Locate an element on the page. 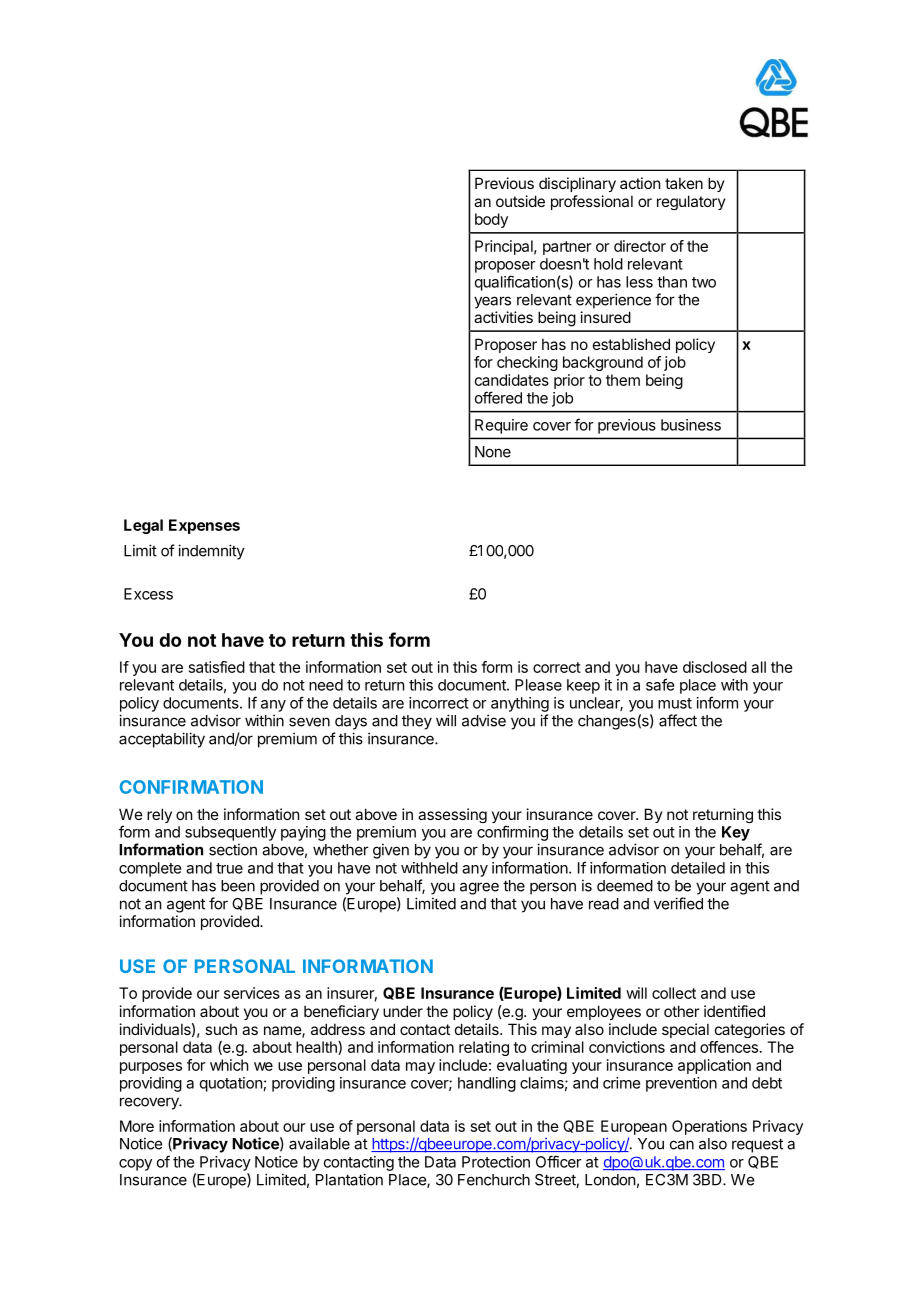 This image has width=924, height=1308. body is located at coordinates (491, 220).
